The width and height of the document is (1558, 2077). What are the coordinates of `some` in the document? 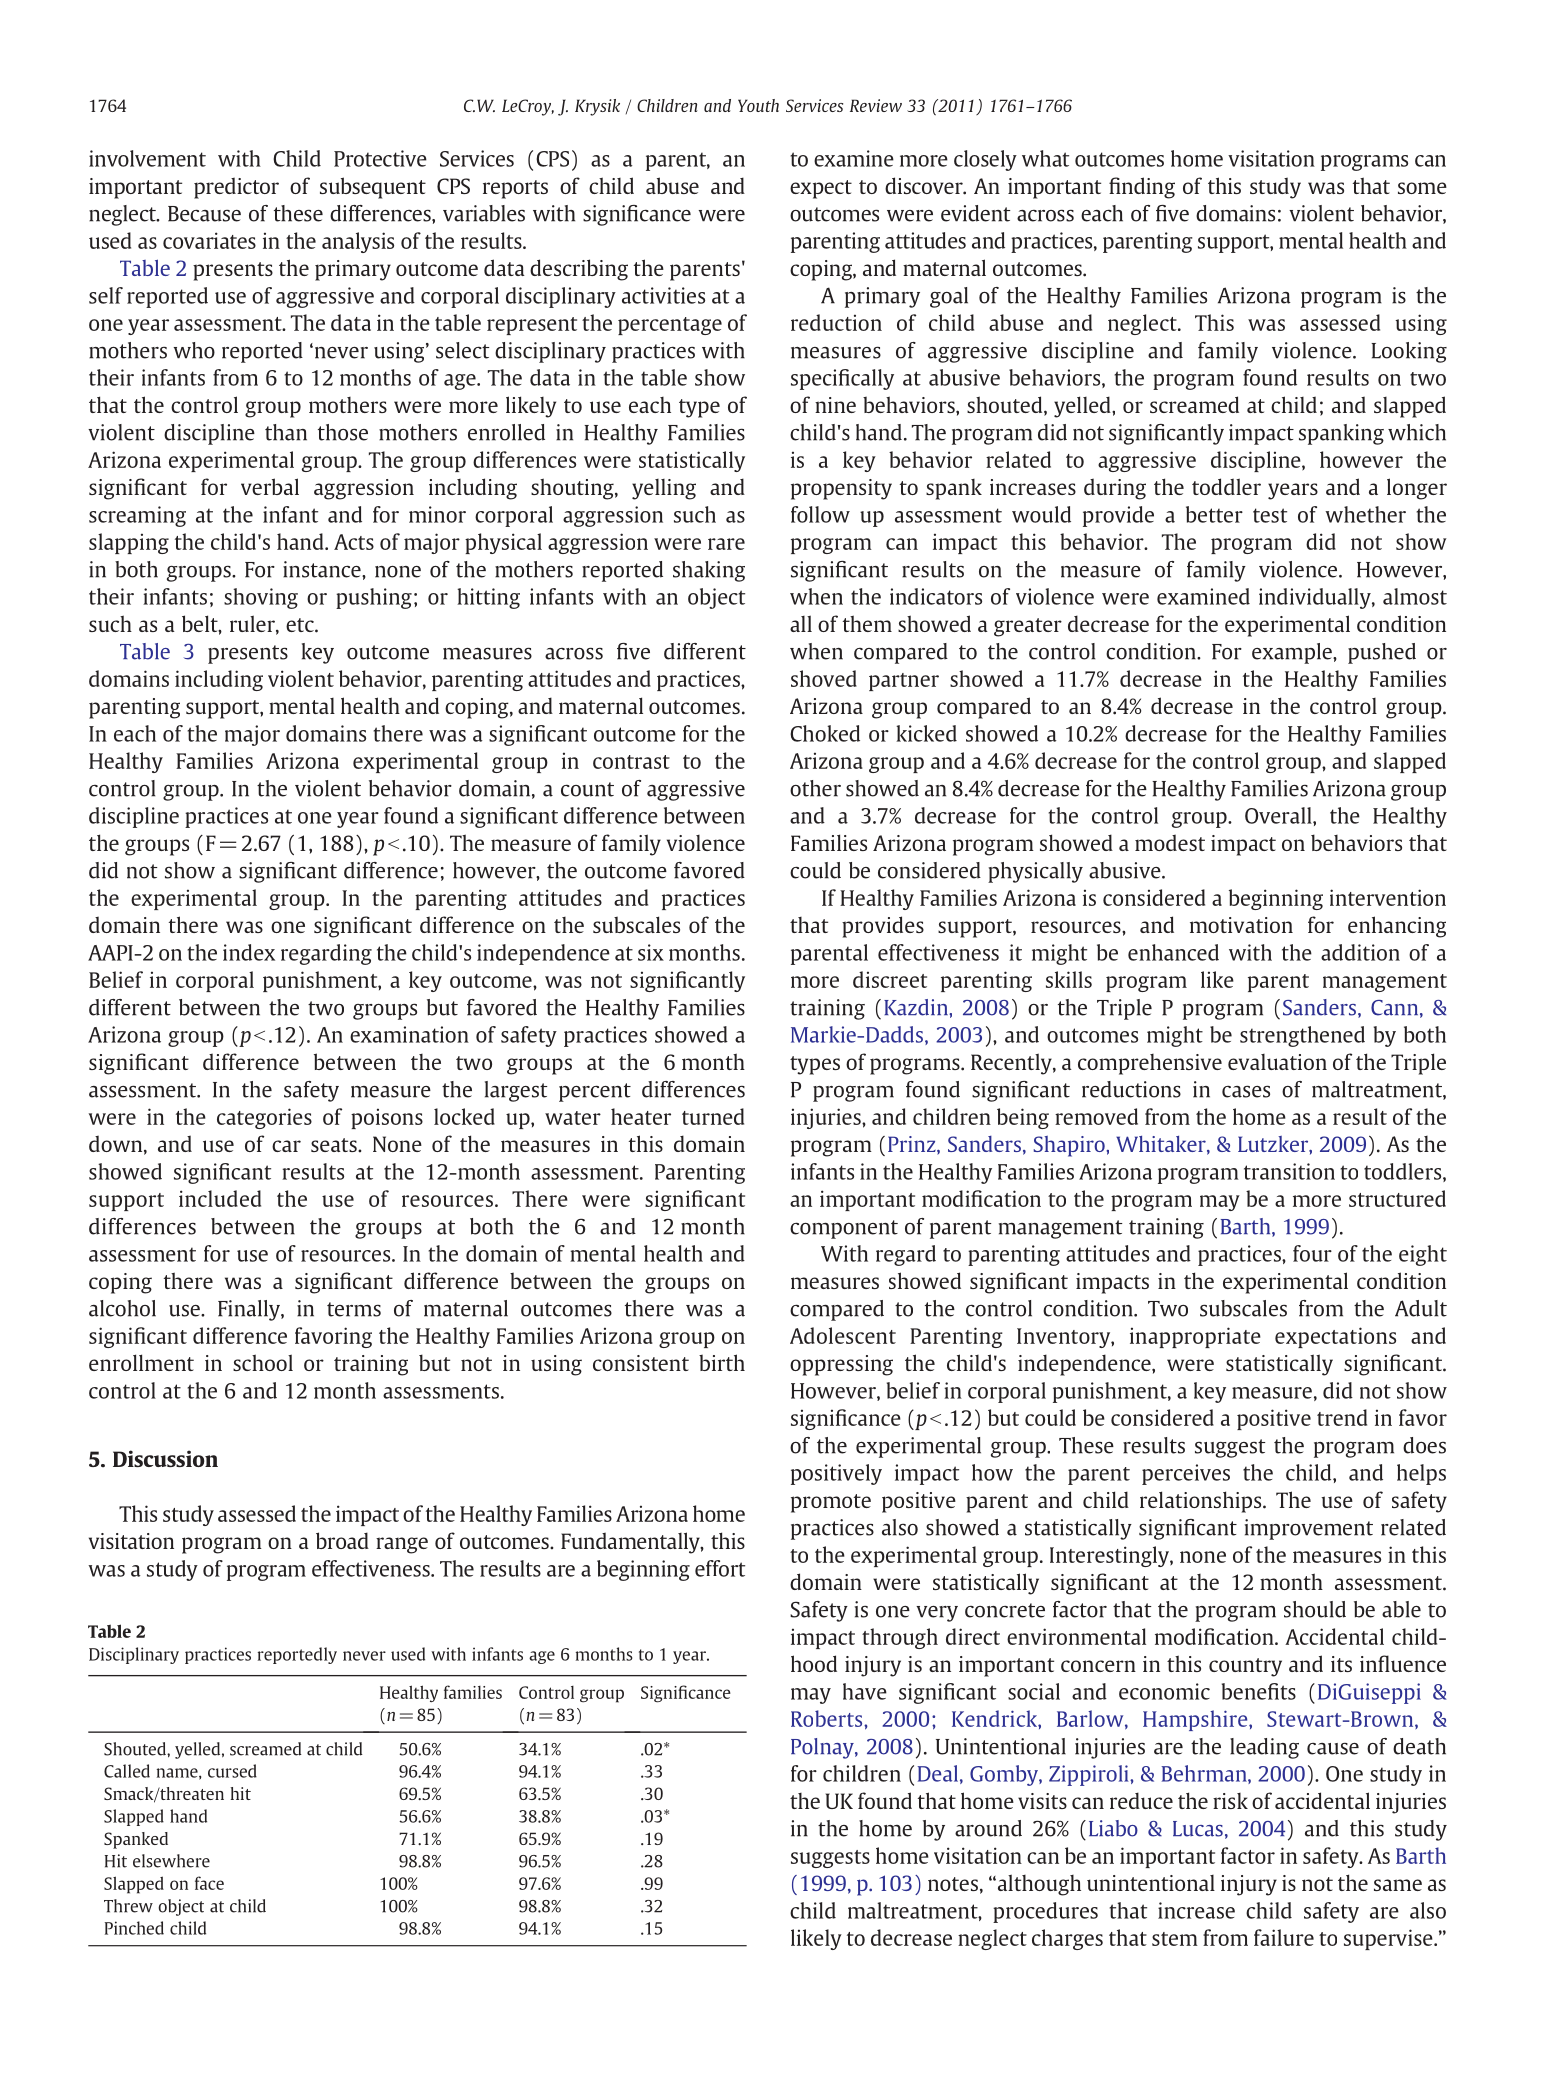 It's located at (1422, 188).
